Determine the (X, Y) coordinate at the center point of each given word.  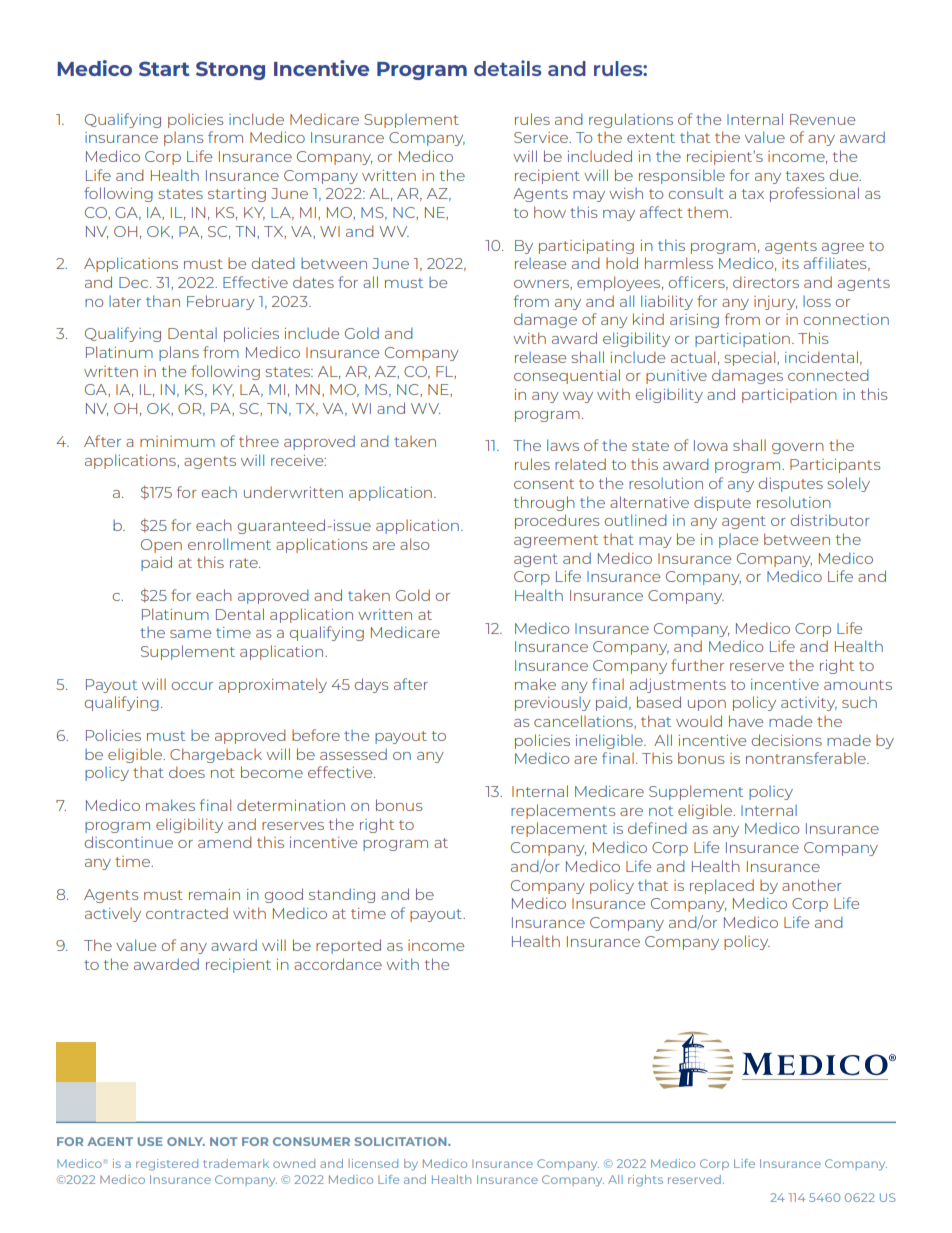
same (190, 634)
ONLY (186, 1141)
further (697, 665)
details (508, 68)
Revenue (822, 119)
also (414, 544)
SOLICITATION (402, 1141)
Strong (230, 70)
